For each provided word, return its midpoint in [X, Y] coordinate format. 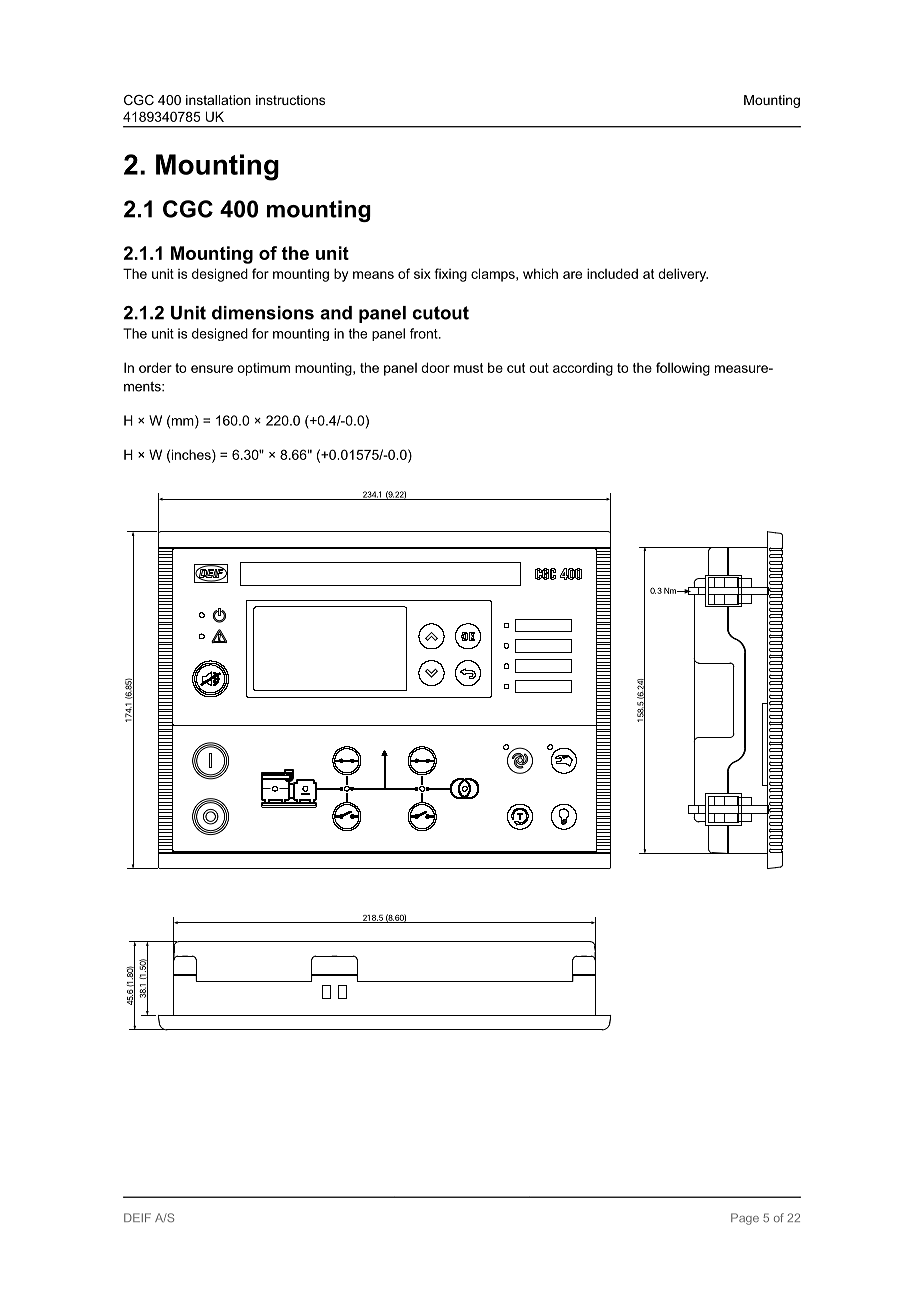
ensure [212, 369]
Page [745, 1219]
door [435, 367]
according [583, 369]
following [683, 369]
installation [218, 100]
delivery [683, 275]
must [468, 368]
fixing [451, 275]
